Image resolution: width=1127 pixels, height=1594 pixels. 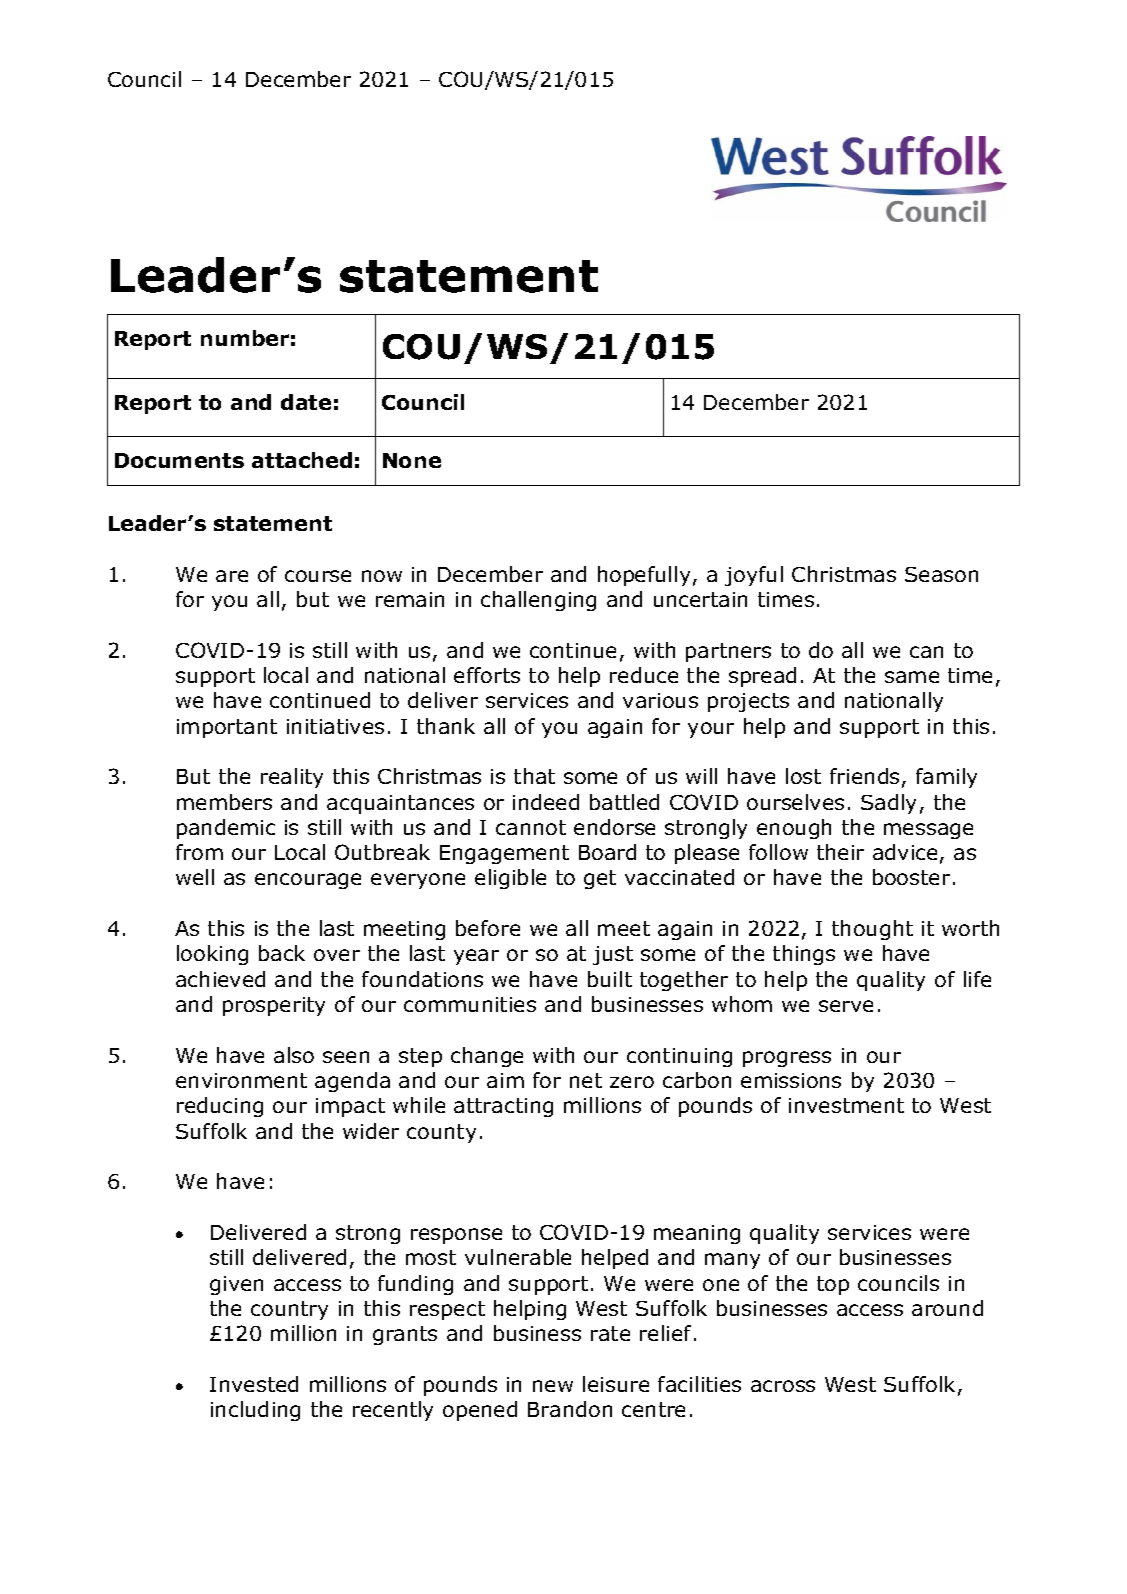 What do you see at coordinates (846, 1105) in the screenshot?
I see `investment` at bounding box center [846, 1105].
